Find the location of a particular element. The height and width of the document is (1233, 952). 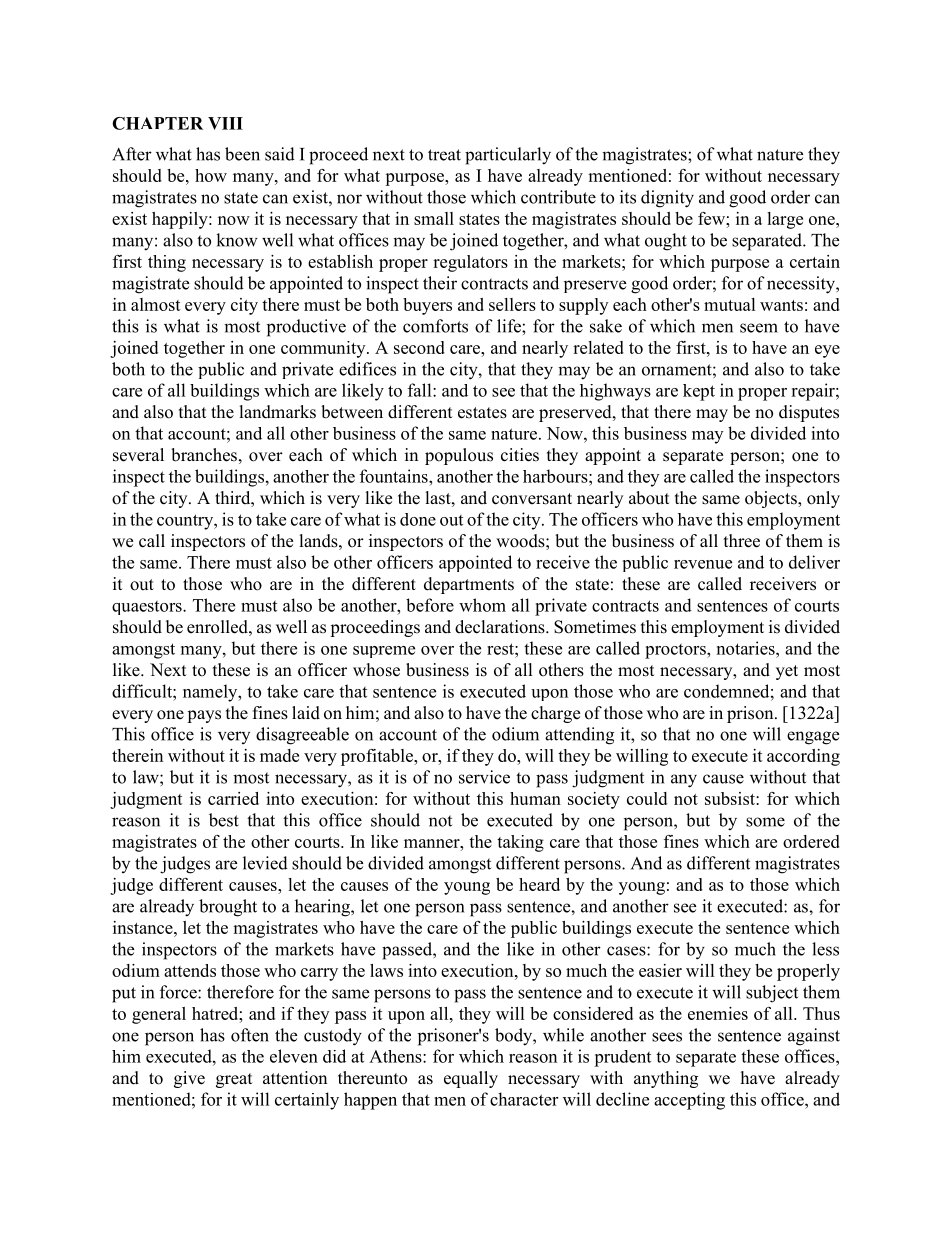

whom is located at coordinates (482, 605).
